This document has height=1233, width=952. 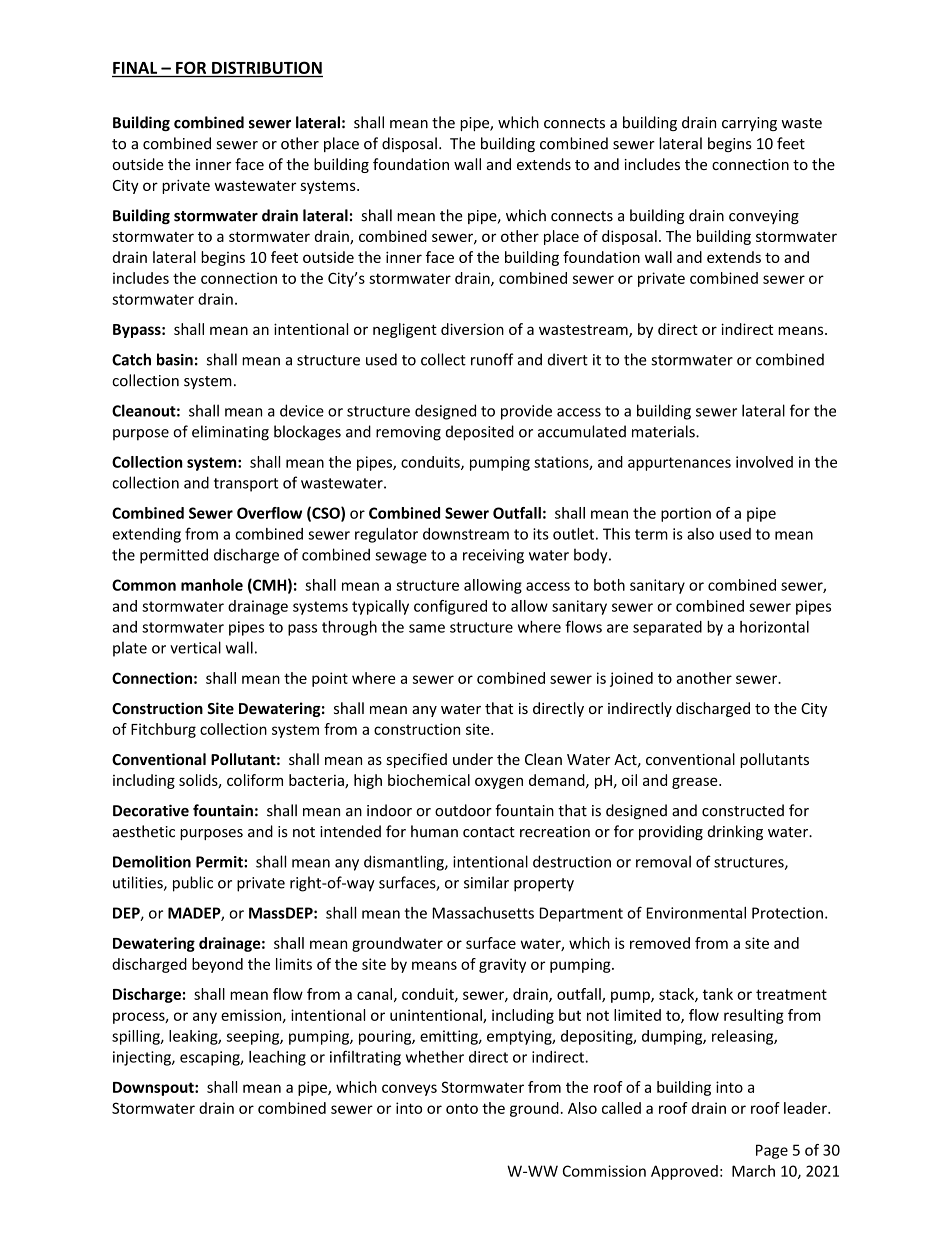 I want to click on carrying, so click(x=749, y=124).
